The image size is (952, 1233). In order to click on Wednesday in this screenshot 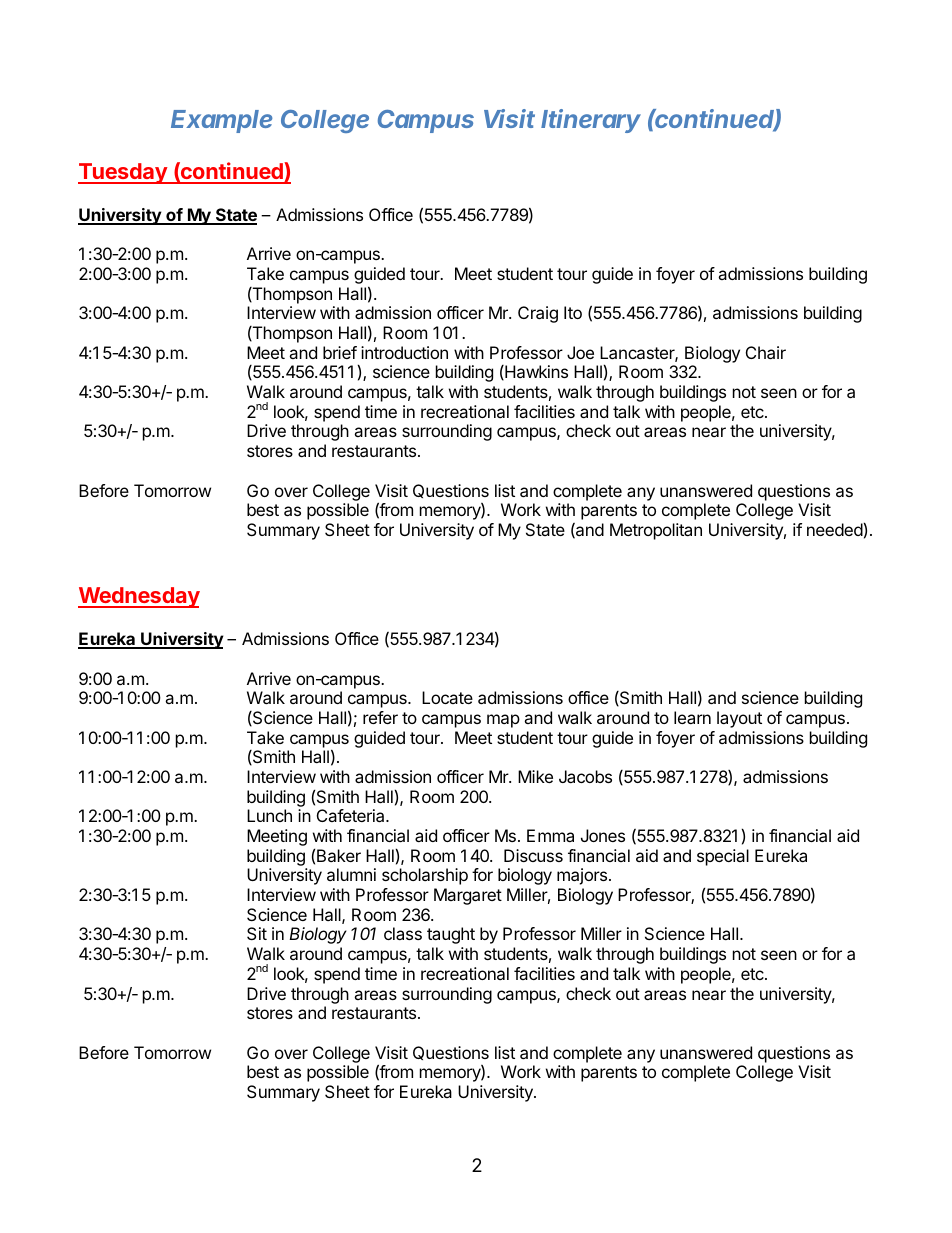, I will do `click(139, 597)`.
